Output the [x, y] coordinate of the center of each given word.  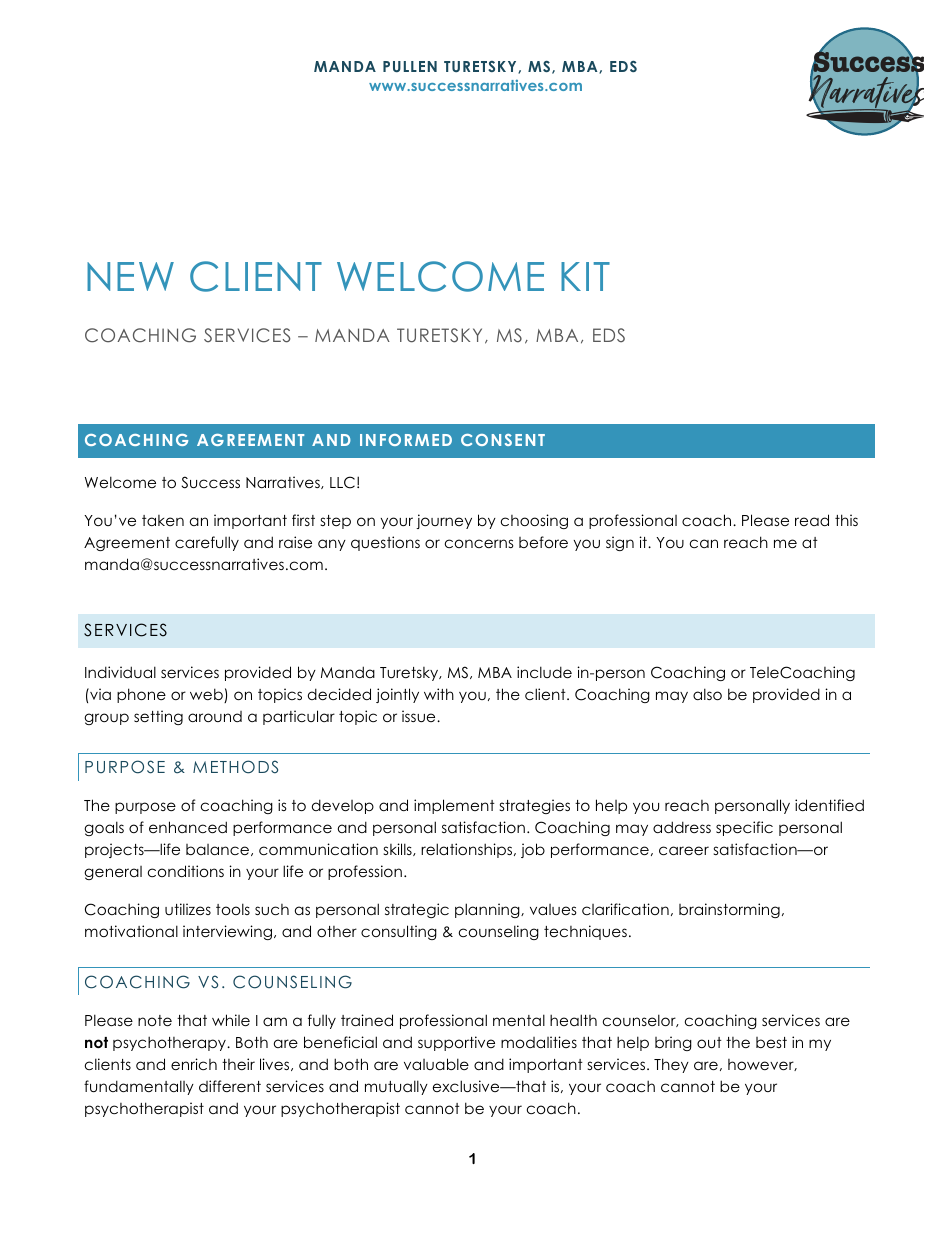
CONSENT [503, 440]
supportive [456, 1043]
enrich [194, 1064]
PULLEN [410, 66]
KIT [585, 276]
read [812, 520]
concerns [479, 543]
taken [163, 520]
